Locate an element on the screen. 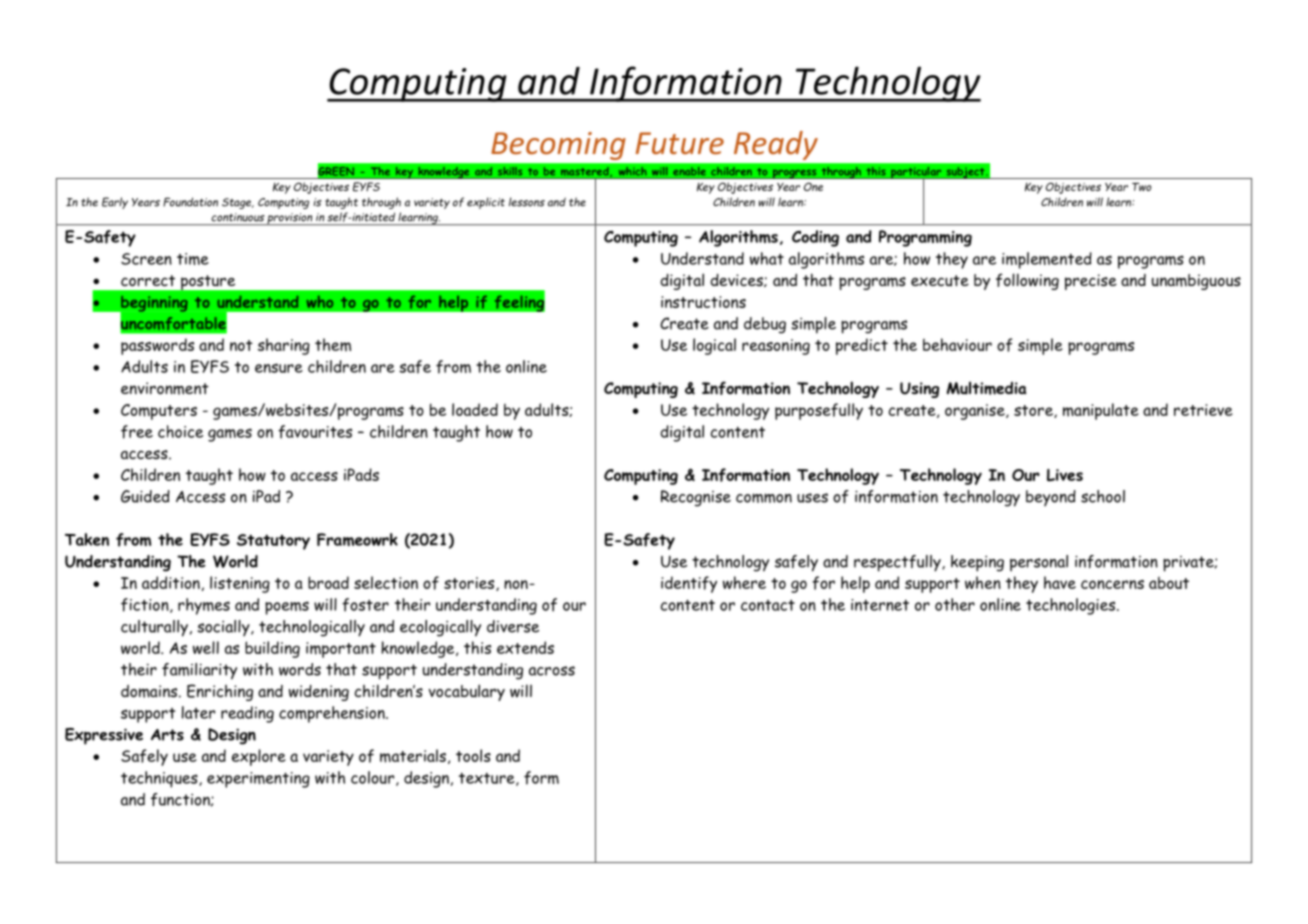 This screenshot has width=1308, height=924. listening is located at coordinates (240, 584).
